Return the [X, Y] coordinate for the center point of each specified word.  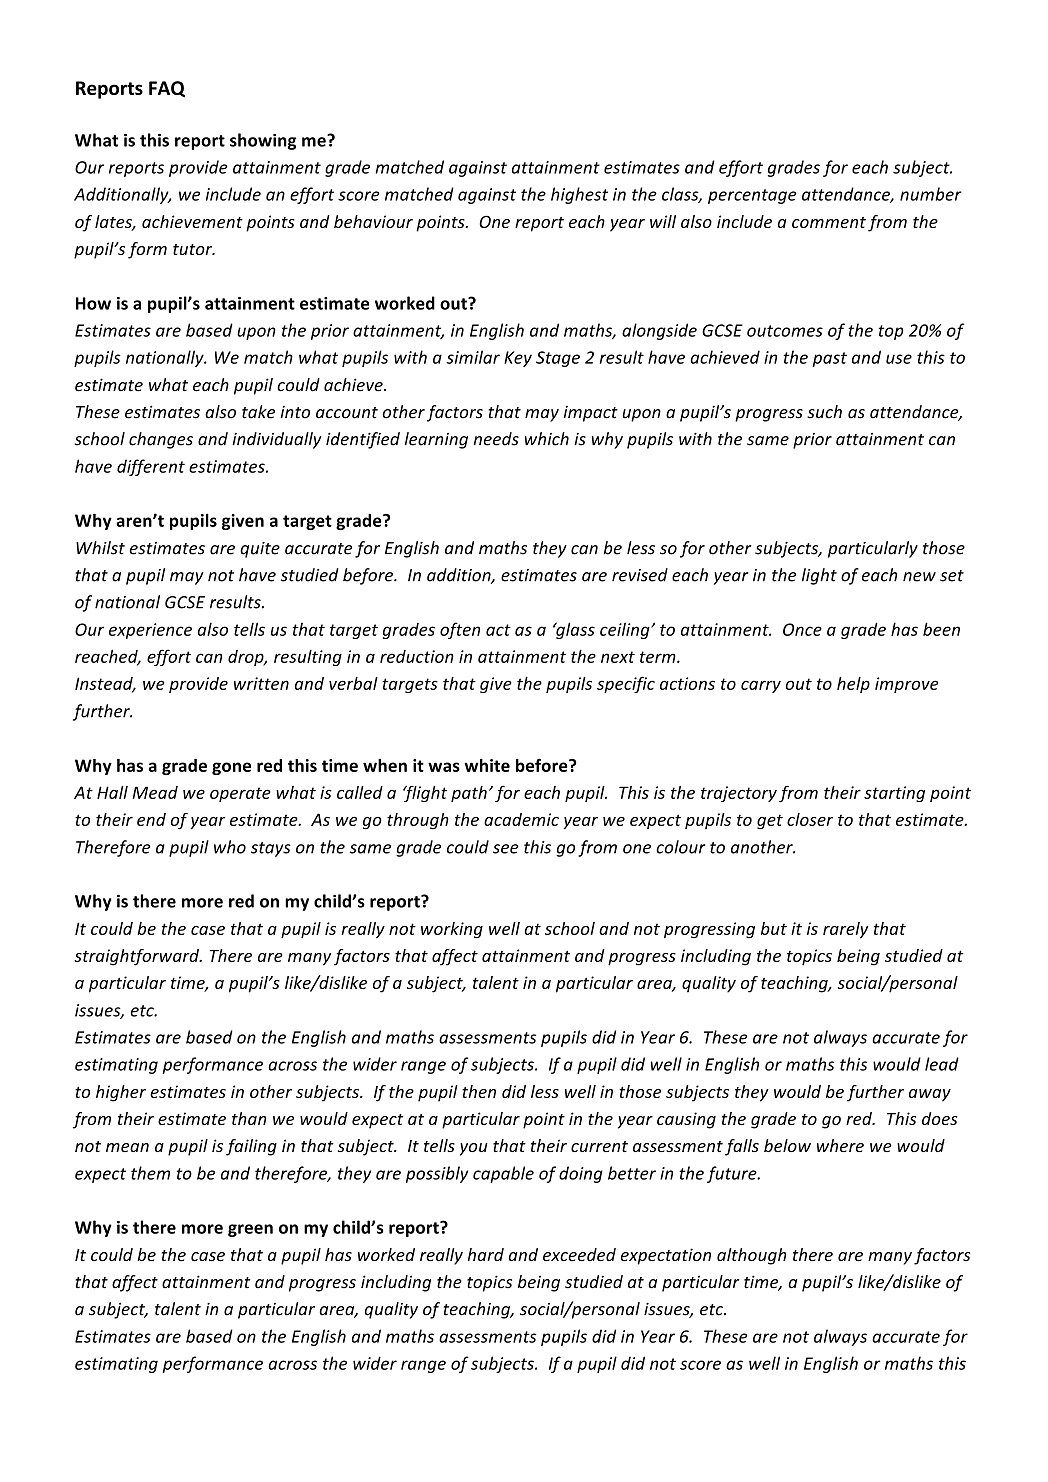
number [930, 194]
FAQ [167, 89]
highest [579, 195]
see [506, 849]
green [250, 1230]
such [824, 412]
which [547, 439]
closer [810, 819]
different [151, 467]
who [230, 847]
